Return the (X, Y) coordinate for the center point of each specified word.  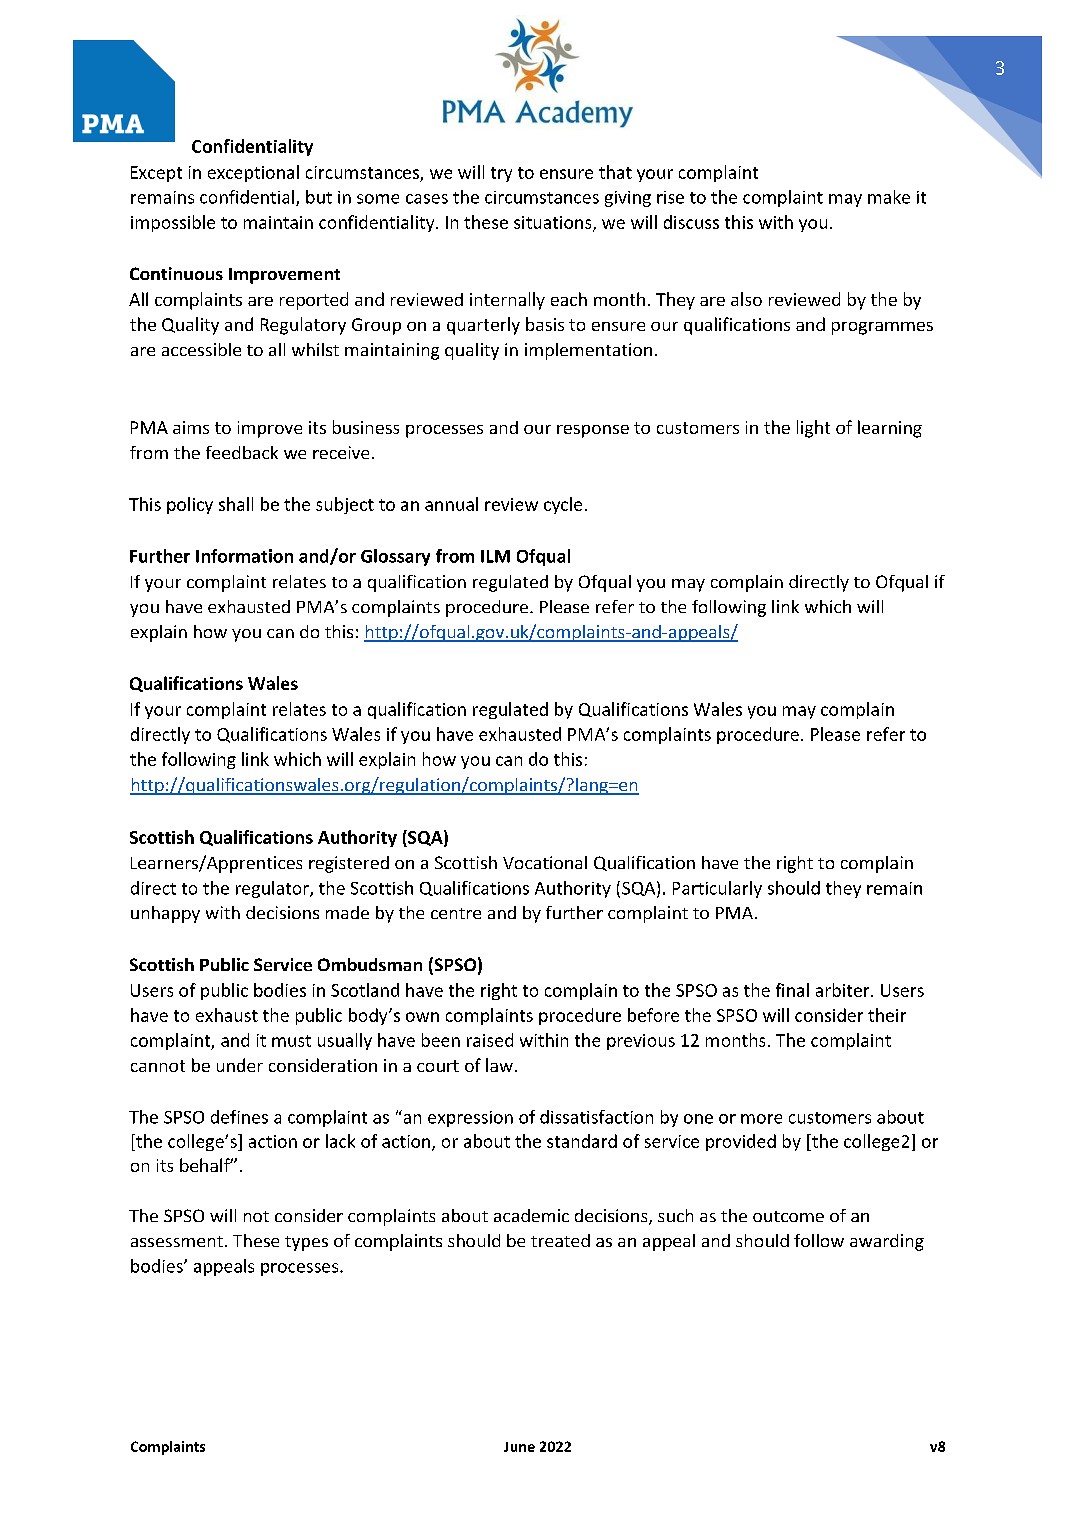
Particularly (717, 889)
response (593, 431)
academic (531, 1215)
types (306, 1243)
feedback (242, 452)
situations (554, 223)
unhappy (165, 914)
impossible (173, 223)
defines (239, 1117)
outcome (788, 1216)
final (792, 990)
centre (456, 913)
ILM (495, 556)
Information (244, 556)
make (889, 197)
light (813, 429)
